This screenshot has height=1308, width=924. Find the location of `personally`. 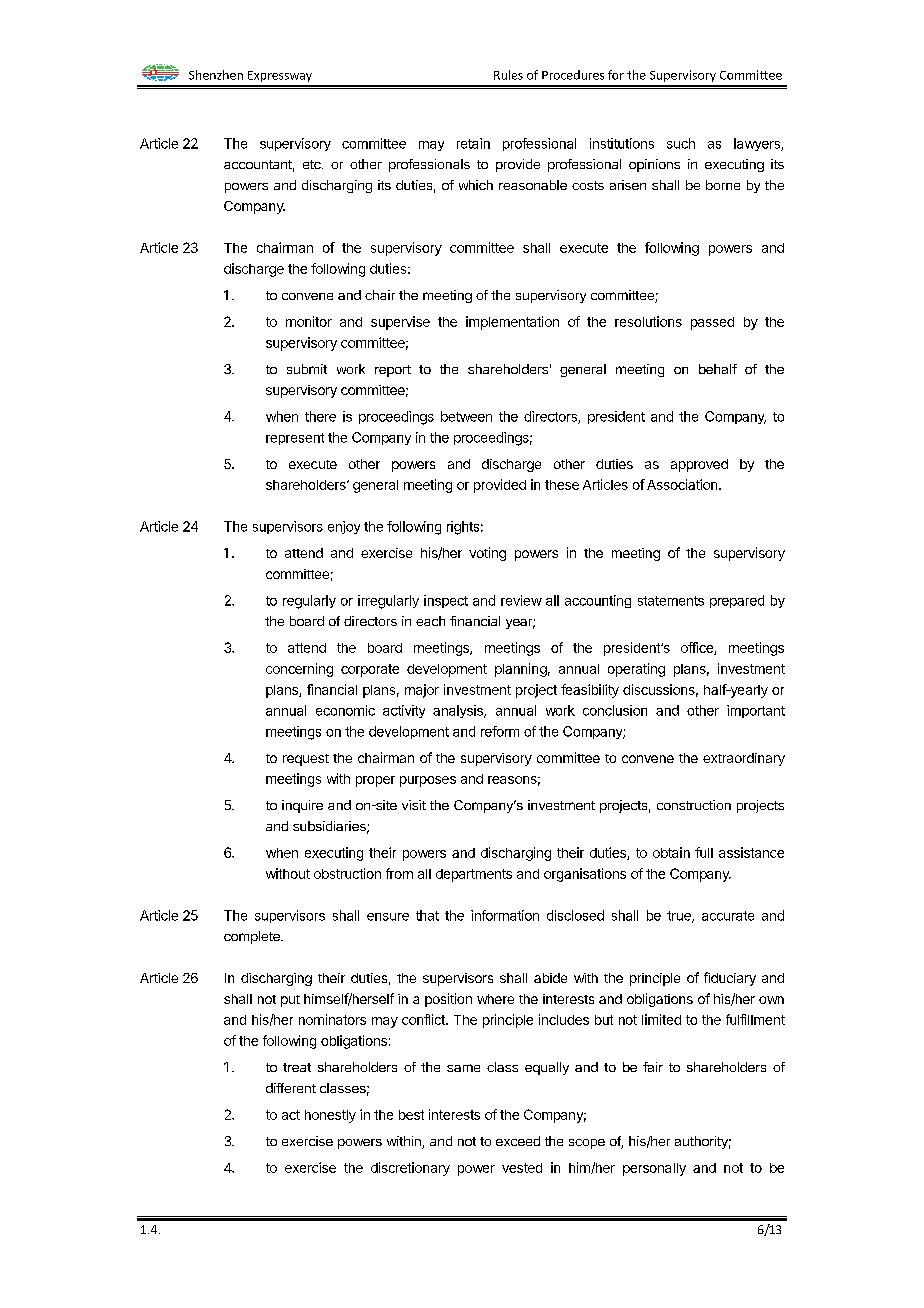

personally is located at coordinates (654, 1169).
